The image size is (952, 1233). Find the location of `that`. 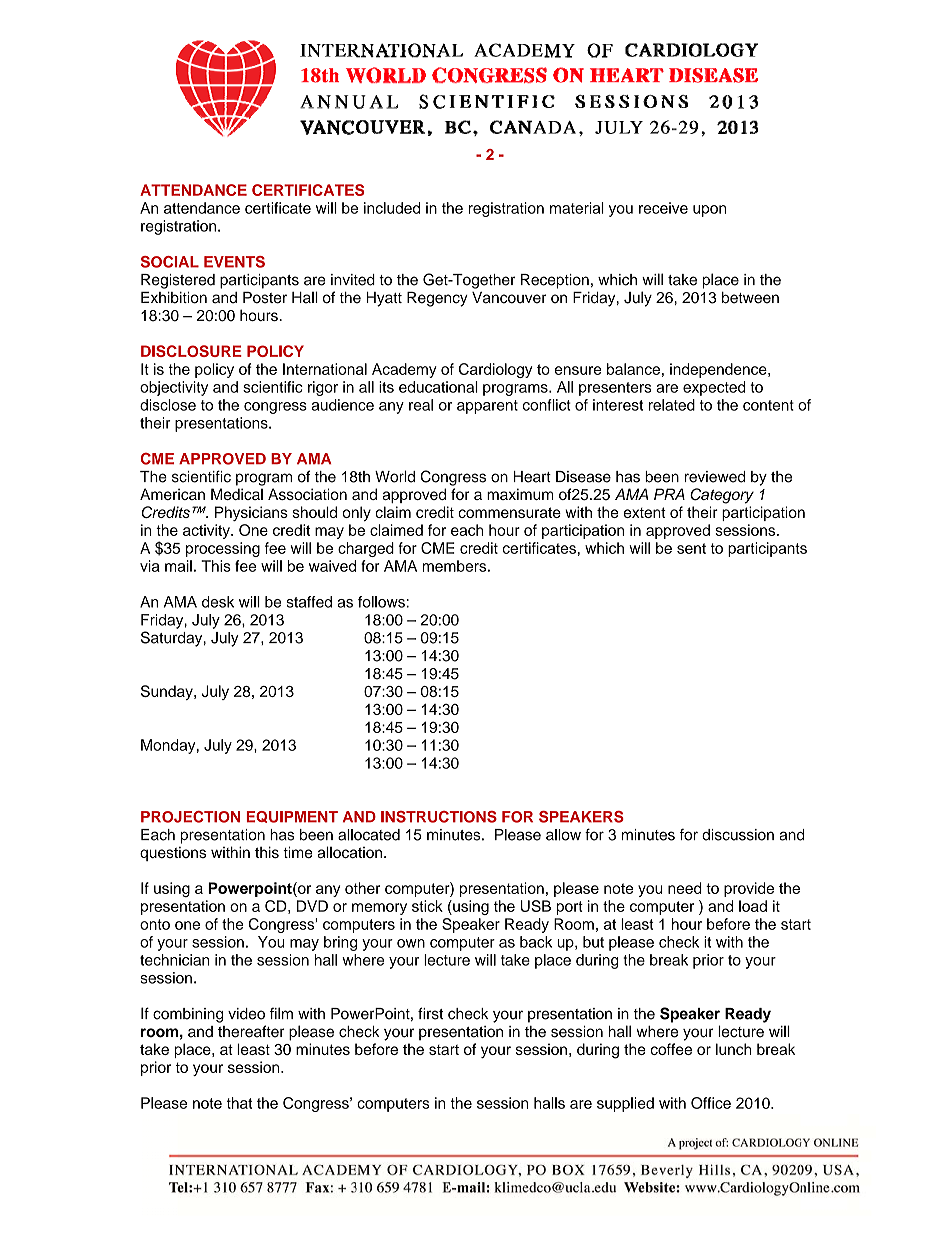

that is located at coordinates (239, 1103).
